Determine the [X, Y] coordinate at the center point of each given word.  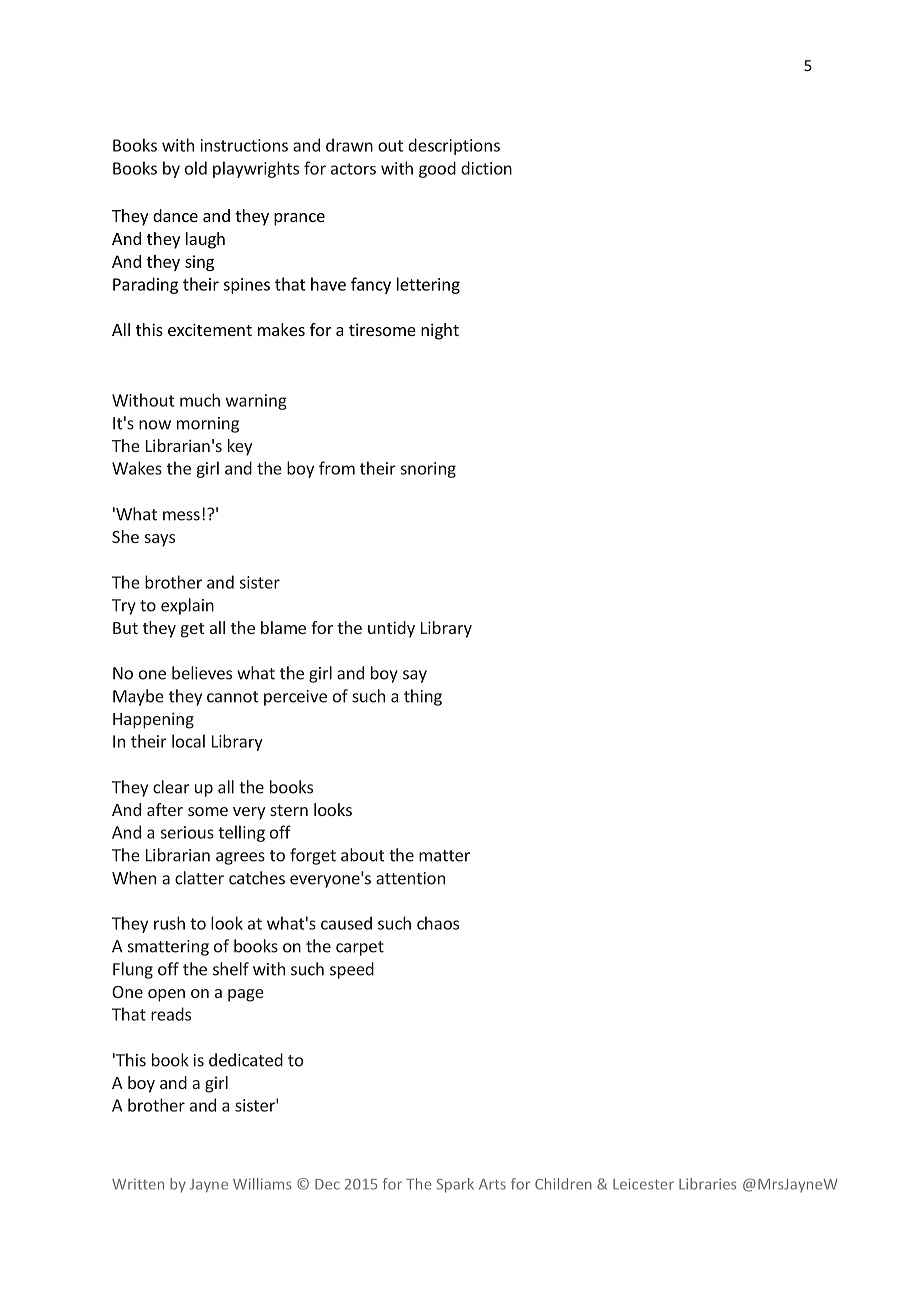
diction [486, 168]
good [437, 169]
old [196, 168]
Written [138, 1184]
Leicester [643, 1184]
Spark [455, 1185]
